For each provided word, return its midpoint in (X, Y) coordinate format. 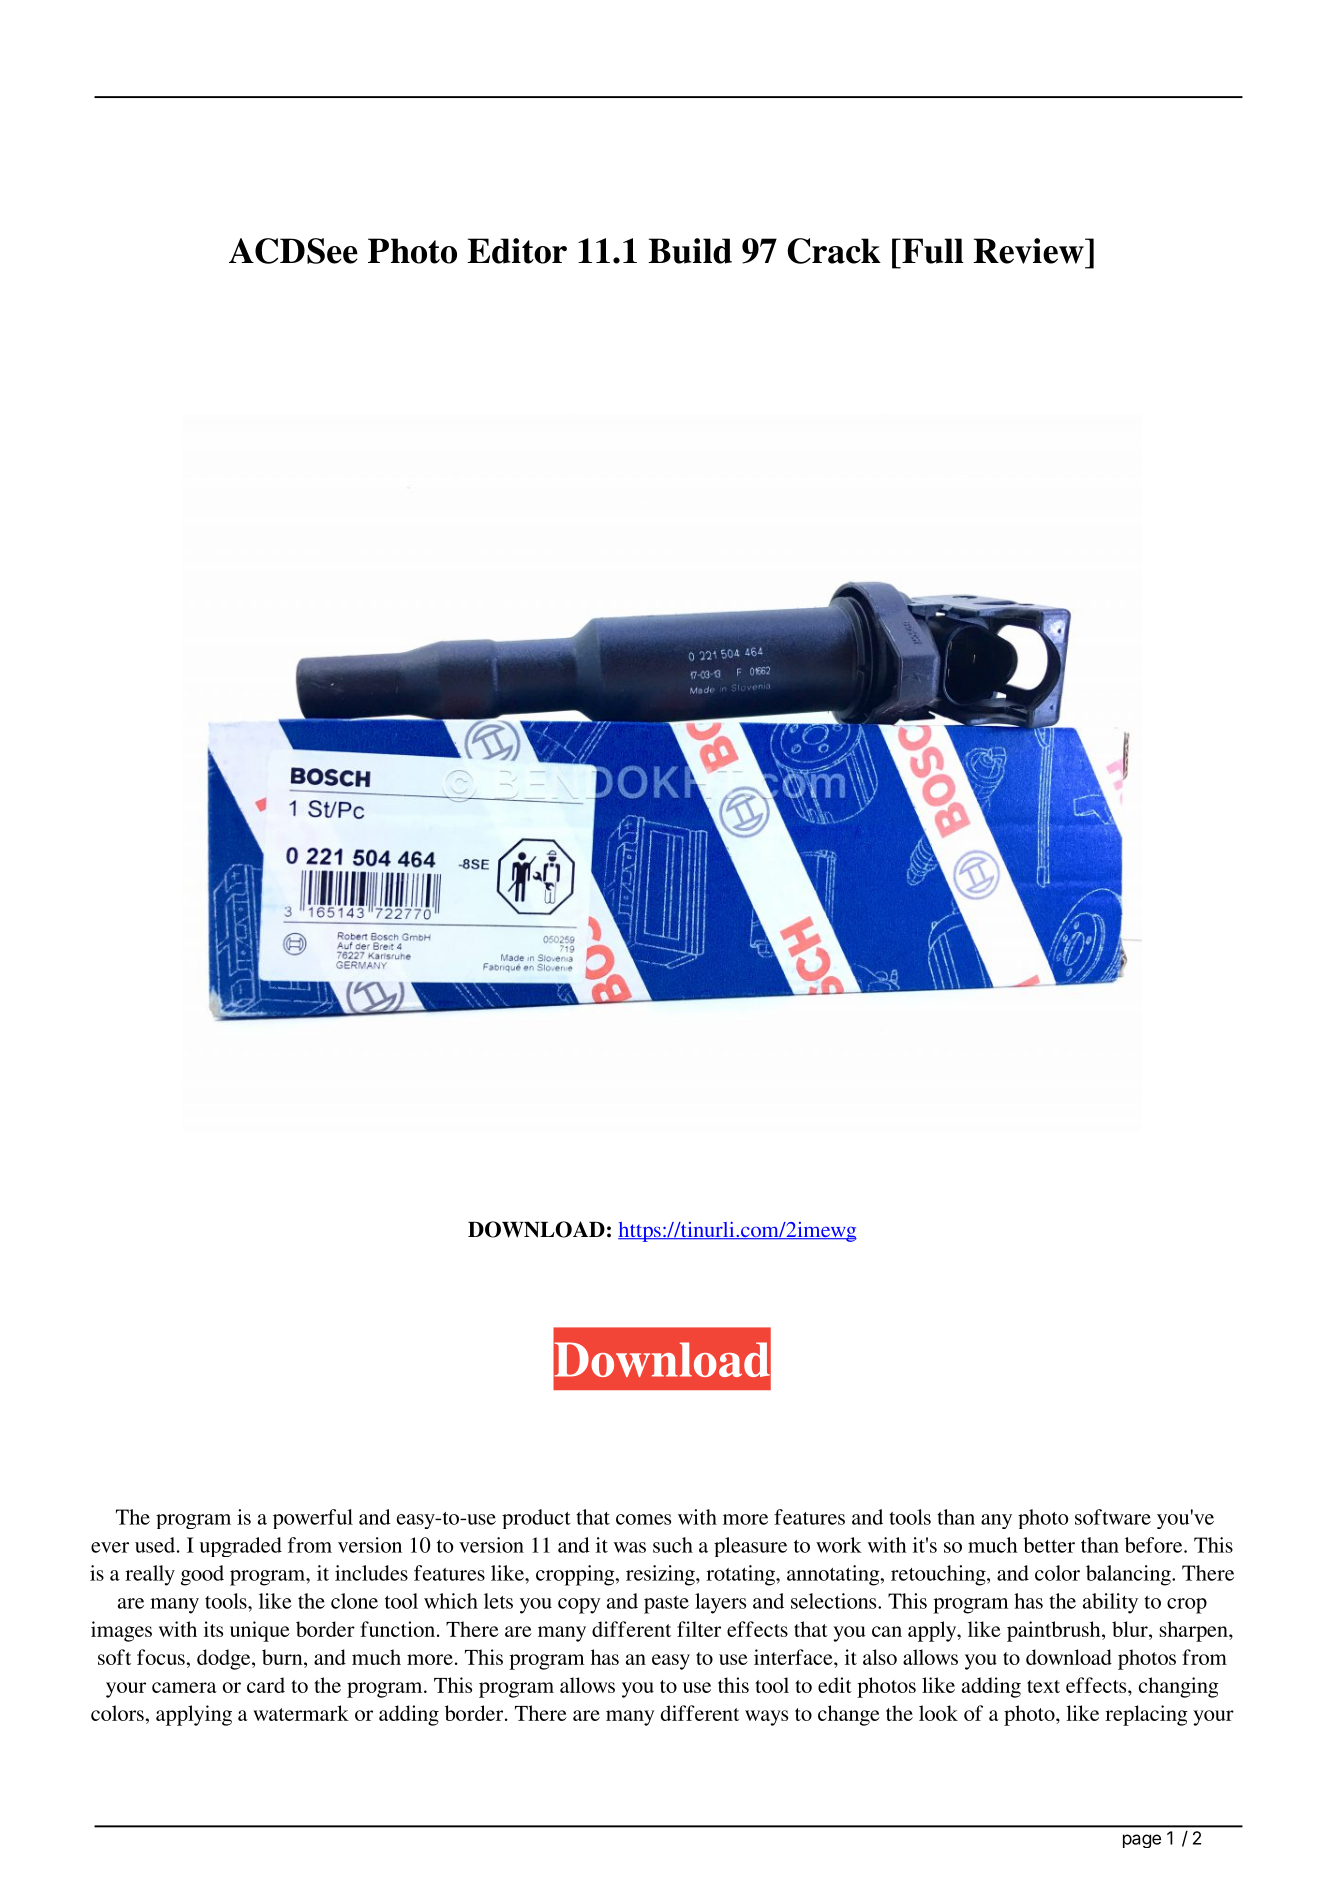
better (1049, 1545)
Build (690, 251)
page (1142, 1841)
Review (1029, 251)
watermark (301, 1713)
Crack (834, 251)
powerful (313, 1519)
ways (766, 1718)
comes (643, 1519)
